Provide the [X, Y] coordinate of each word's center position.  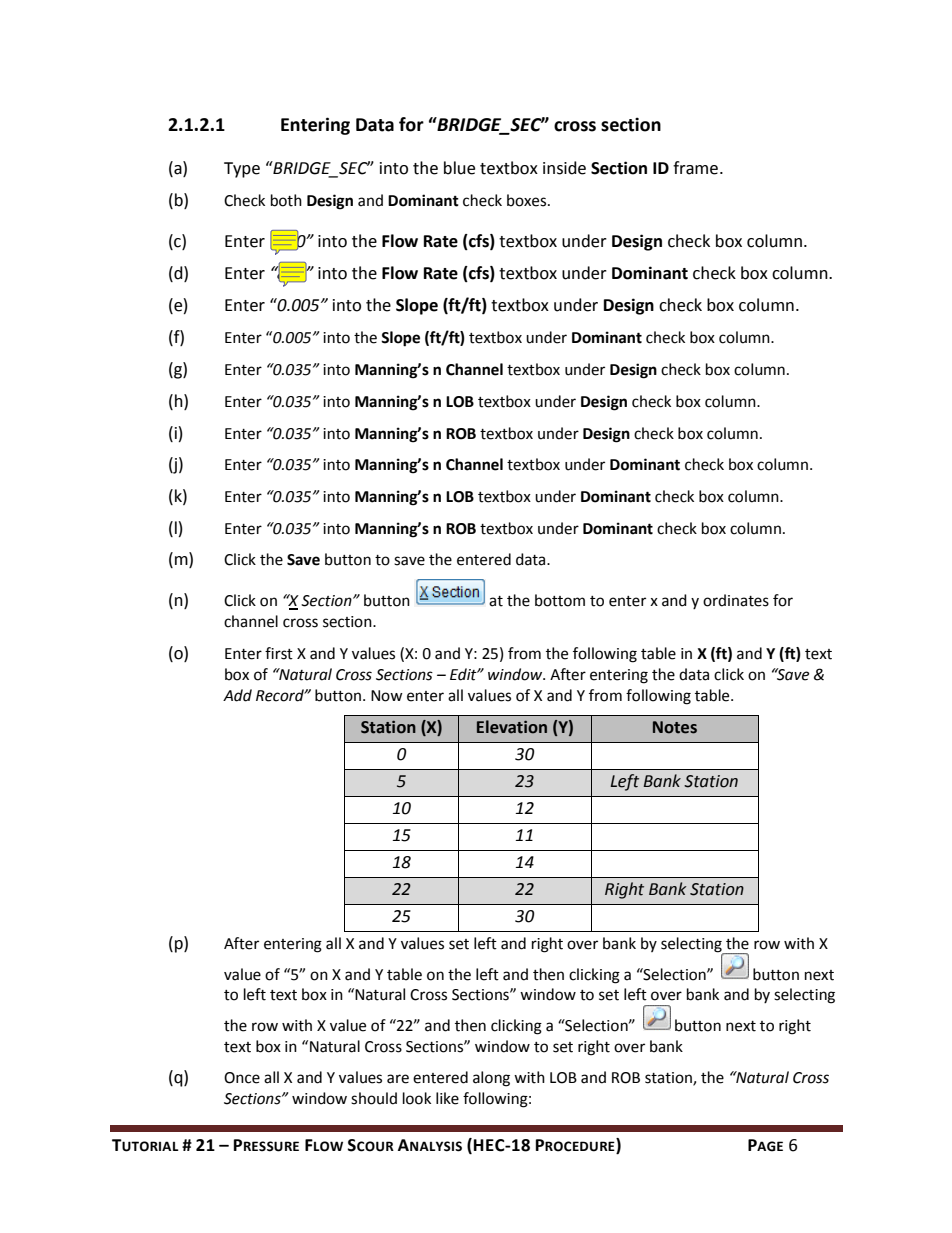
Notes [675, 727]
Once [242, 1078]
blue [459, 168]
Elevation [512, 727]
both [286, 200]
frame [695, 168]
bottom [560, 600]
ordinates [736, 600]
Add [237, 695]
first [279, 653]
